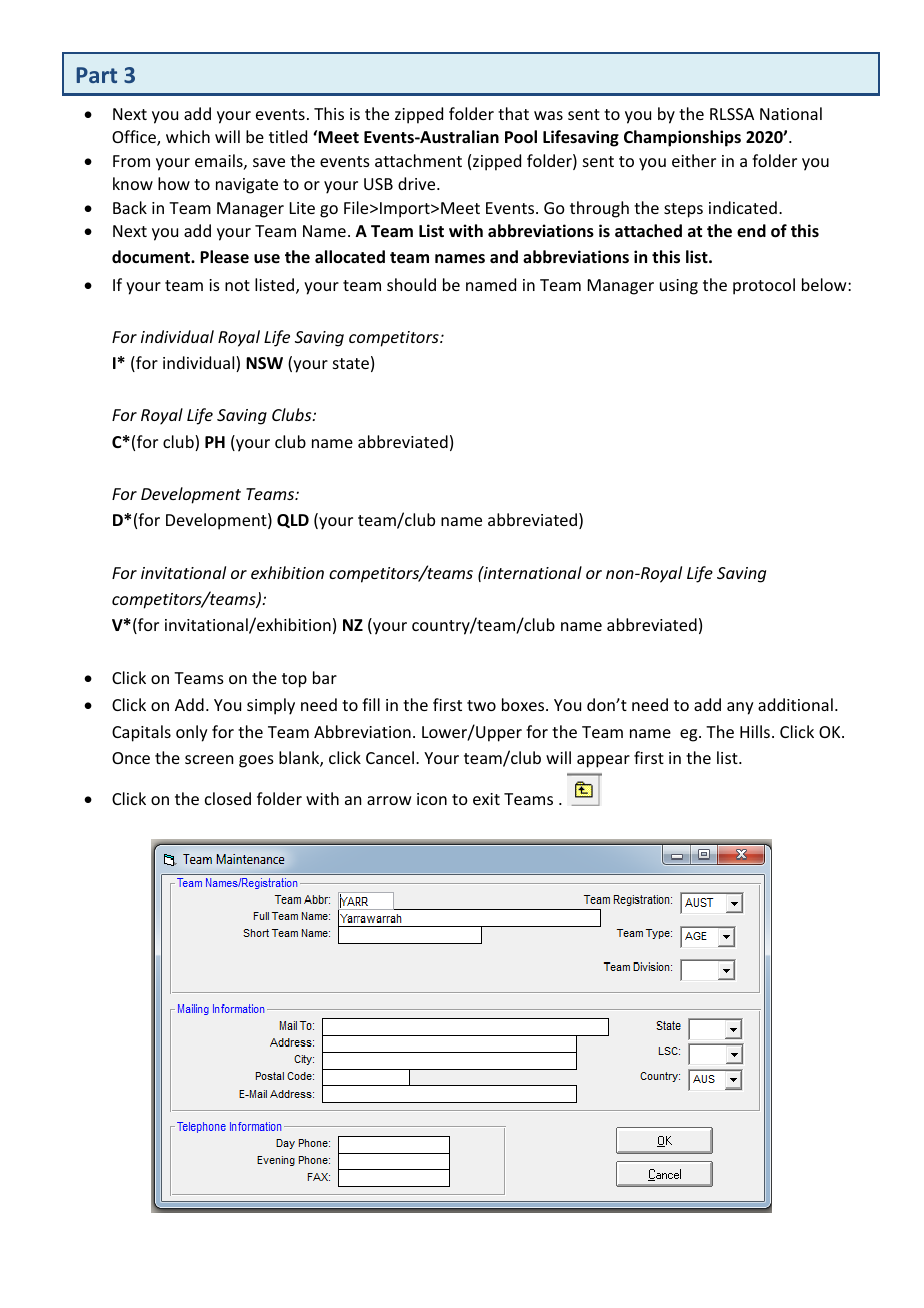 This document has width=924, height=1308. I want to click on icon, so click(432, 799).
